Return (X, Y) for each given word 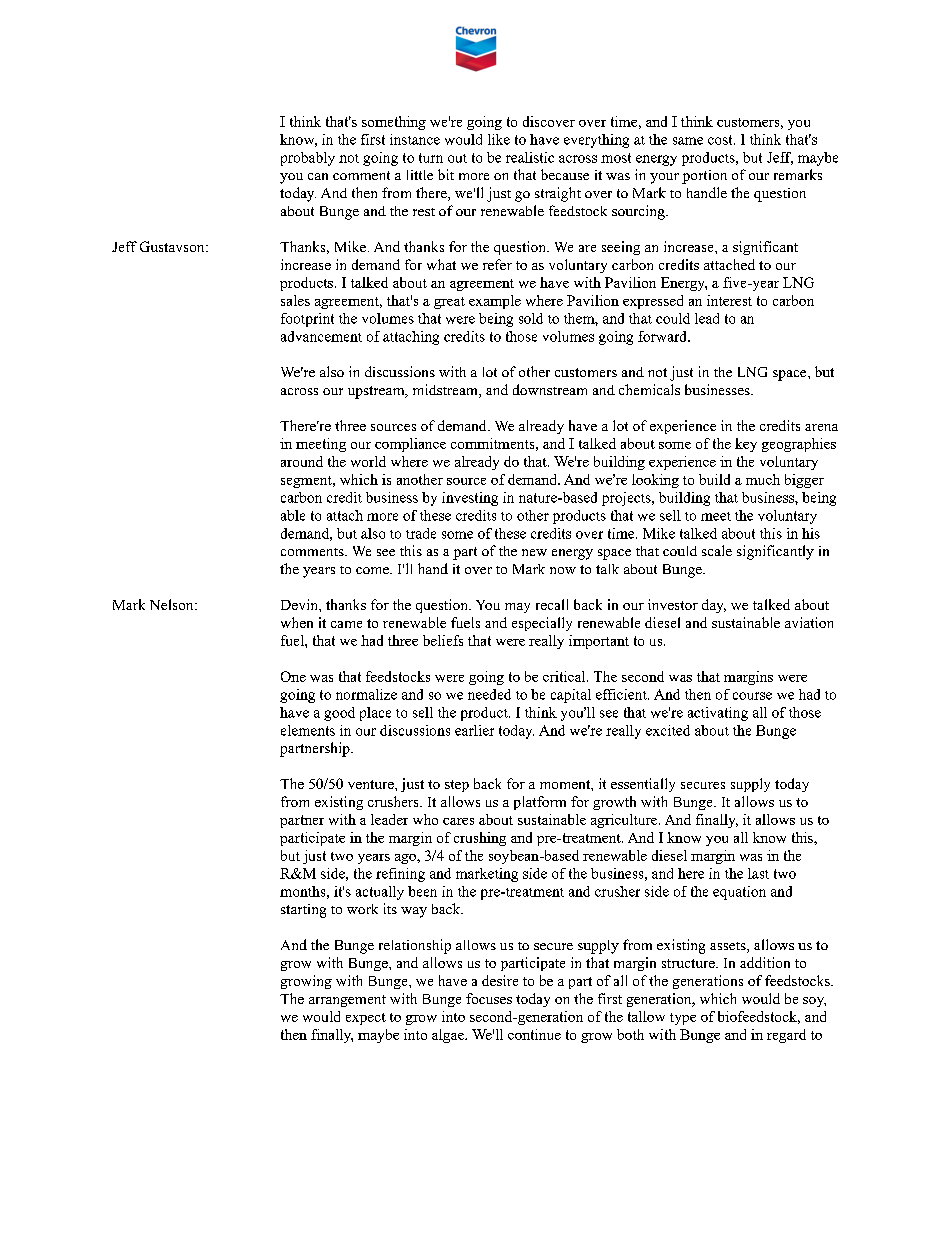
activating (718, 714)
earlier (474, 730)
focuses (489, 998)
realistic (530, 157)
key (746, 445)
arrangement (347, 1001)
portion (704, 177)
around (302, 461)
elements (308, 730)
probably (308, 159)
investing (470, 499)
